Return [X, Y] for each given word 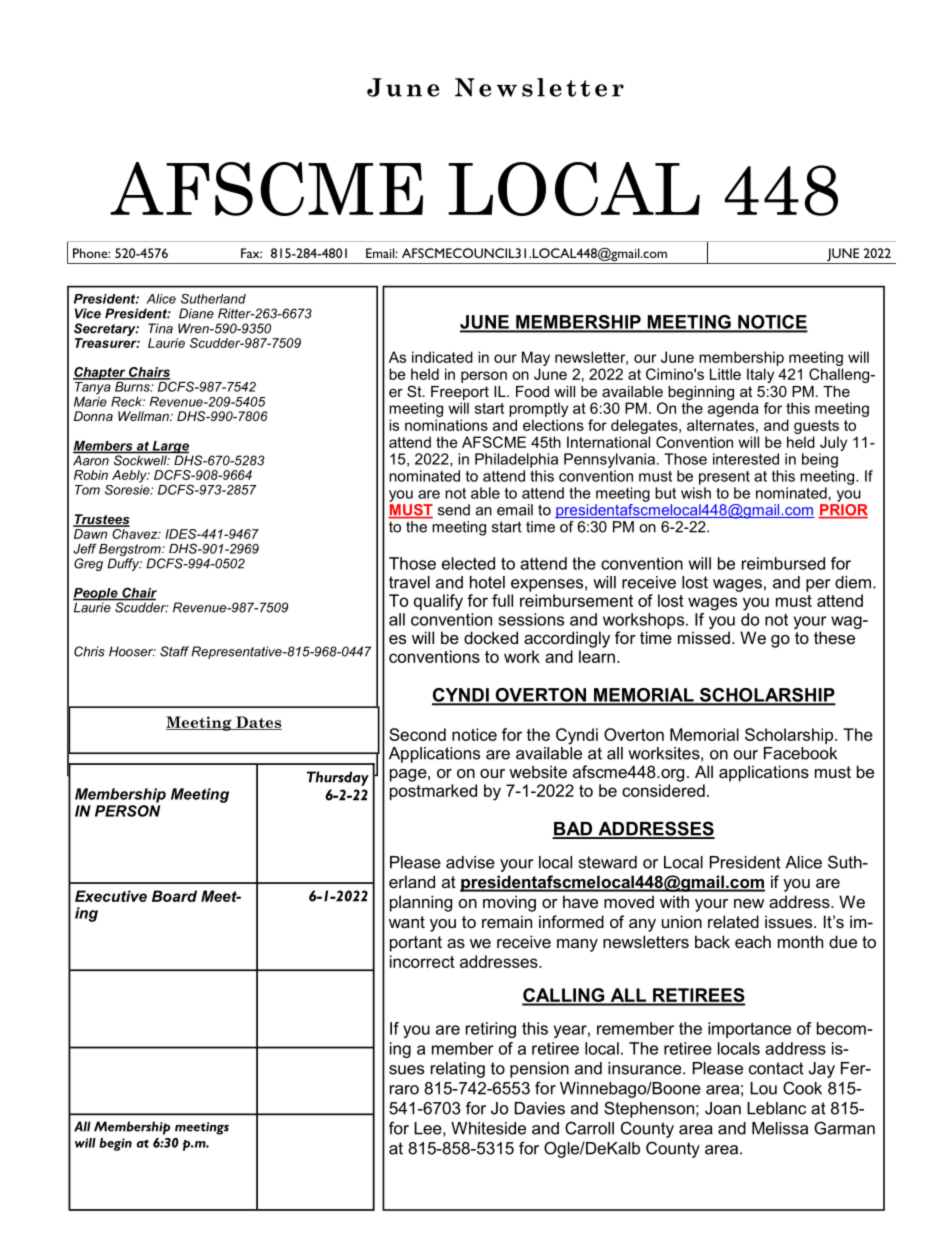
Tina [160, 328]
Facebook [800, 753]
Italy [760, 375]
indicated [442, 357]
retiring [491, 1030]
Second [417, 734]
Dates [258, 723]
